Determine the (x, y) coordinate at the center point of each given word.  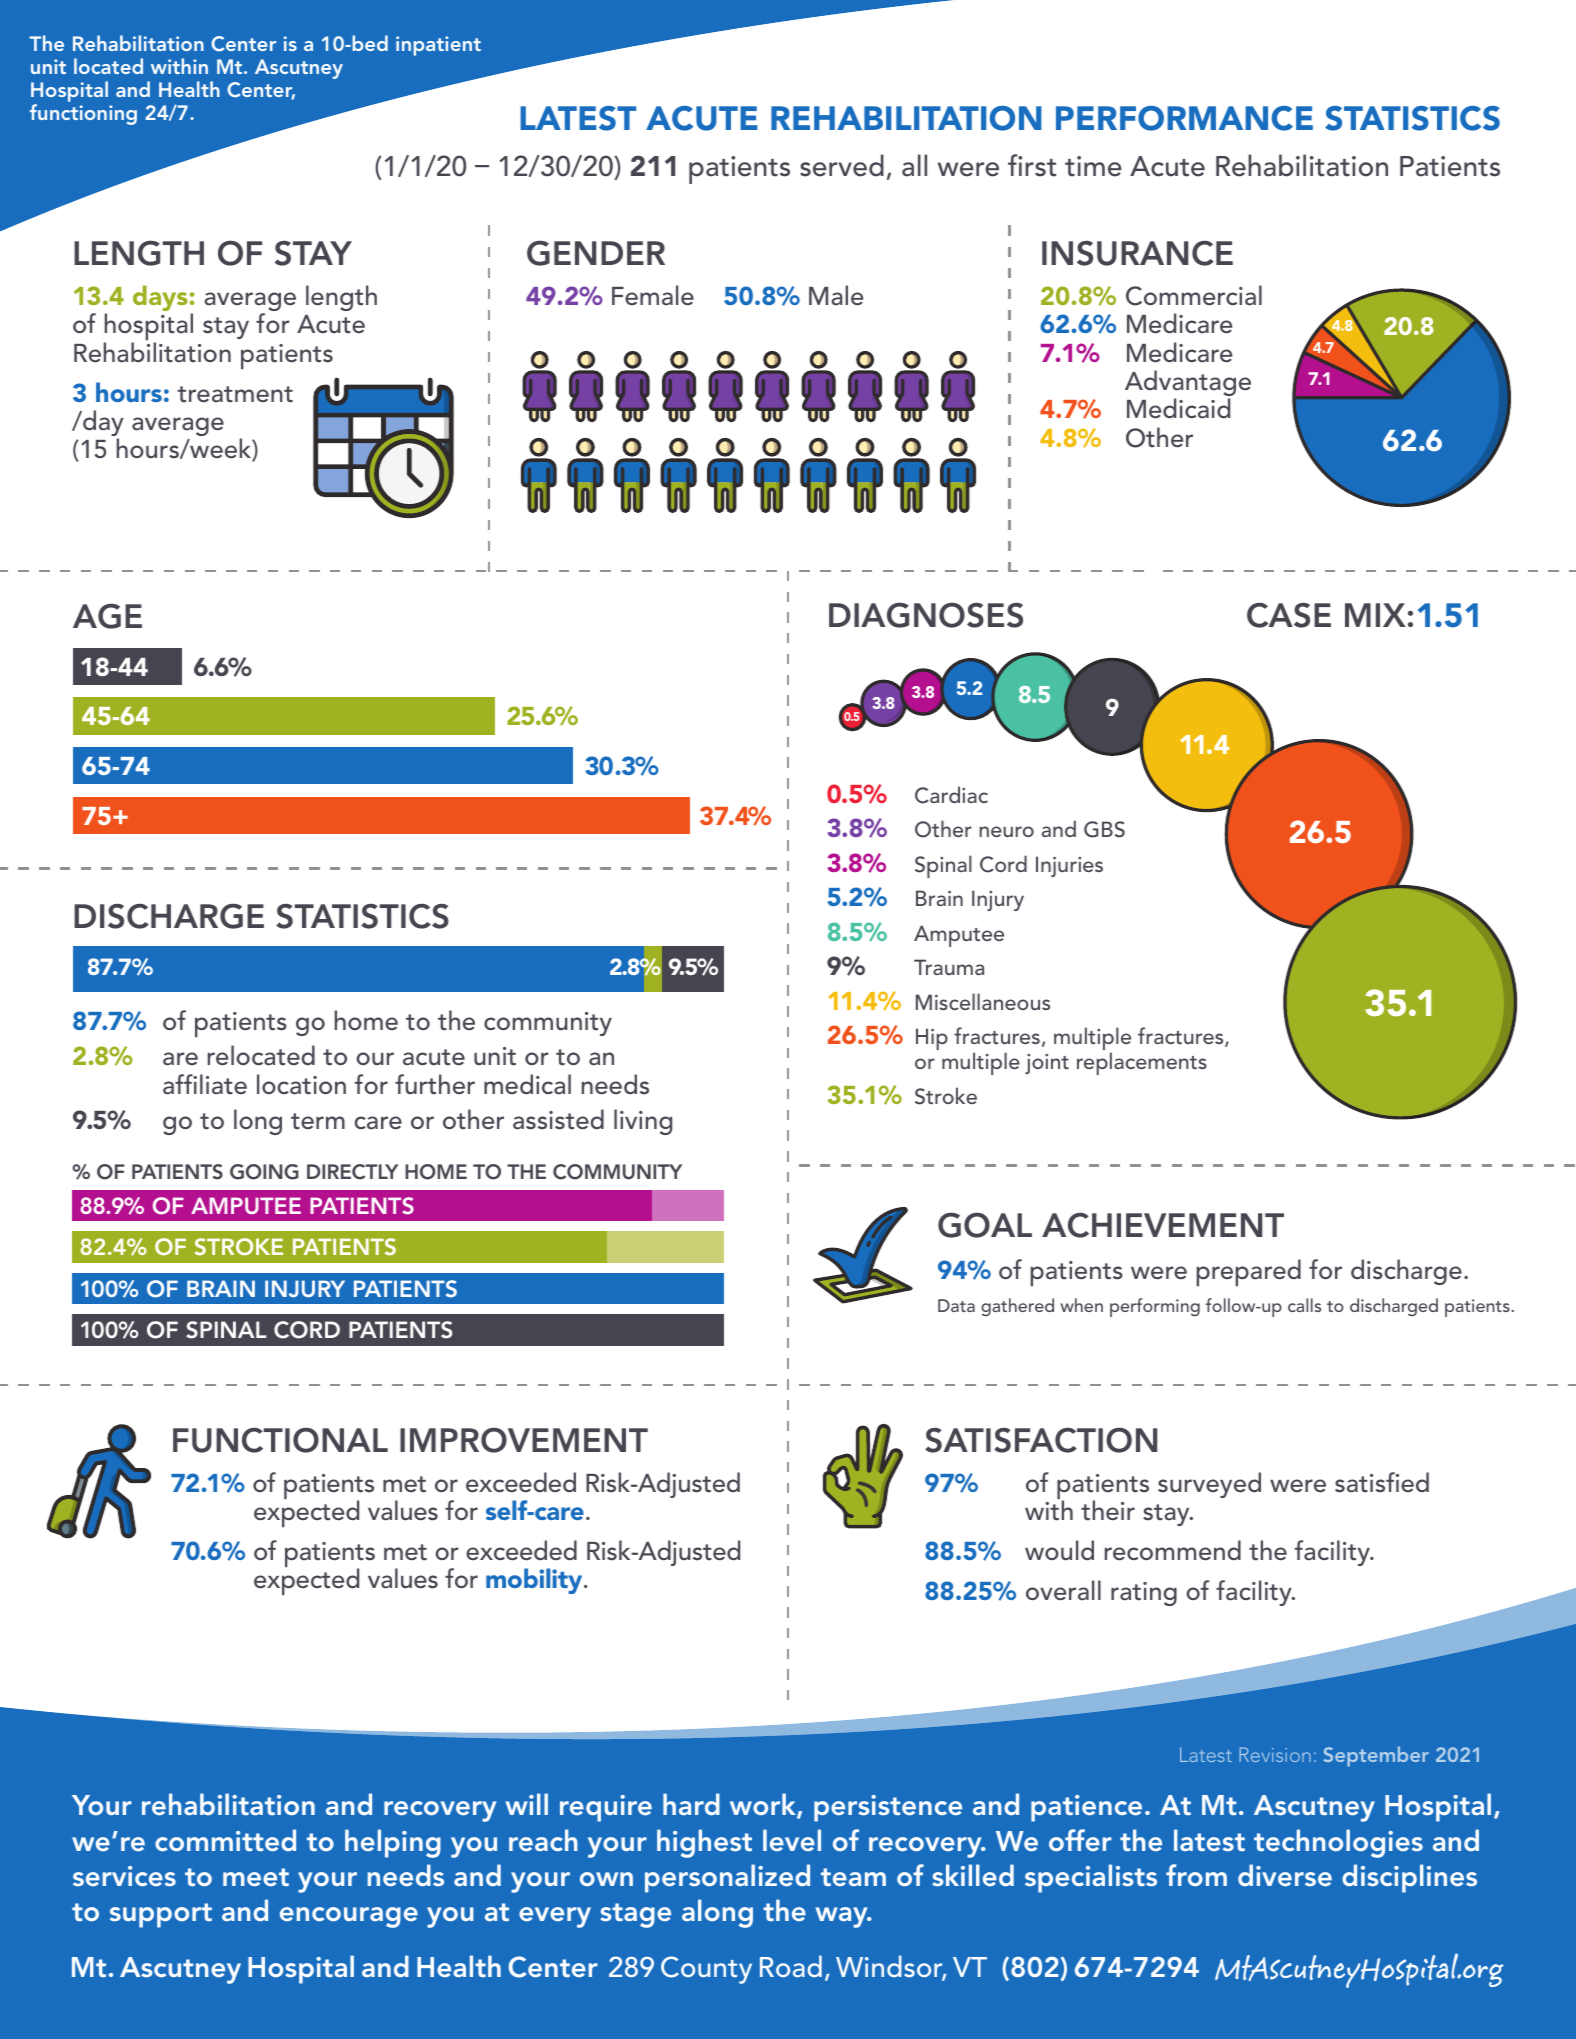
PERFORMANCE (1184, 118)
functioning (83, 114)
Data (956, 1305)
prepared (1249, 1272)
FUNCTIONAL (280, 1440)
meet (256, 1877)
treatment (235, 394)
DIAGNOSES (926, 615)
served (842, 165)
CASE (1289, 615)
